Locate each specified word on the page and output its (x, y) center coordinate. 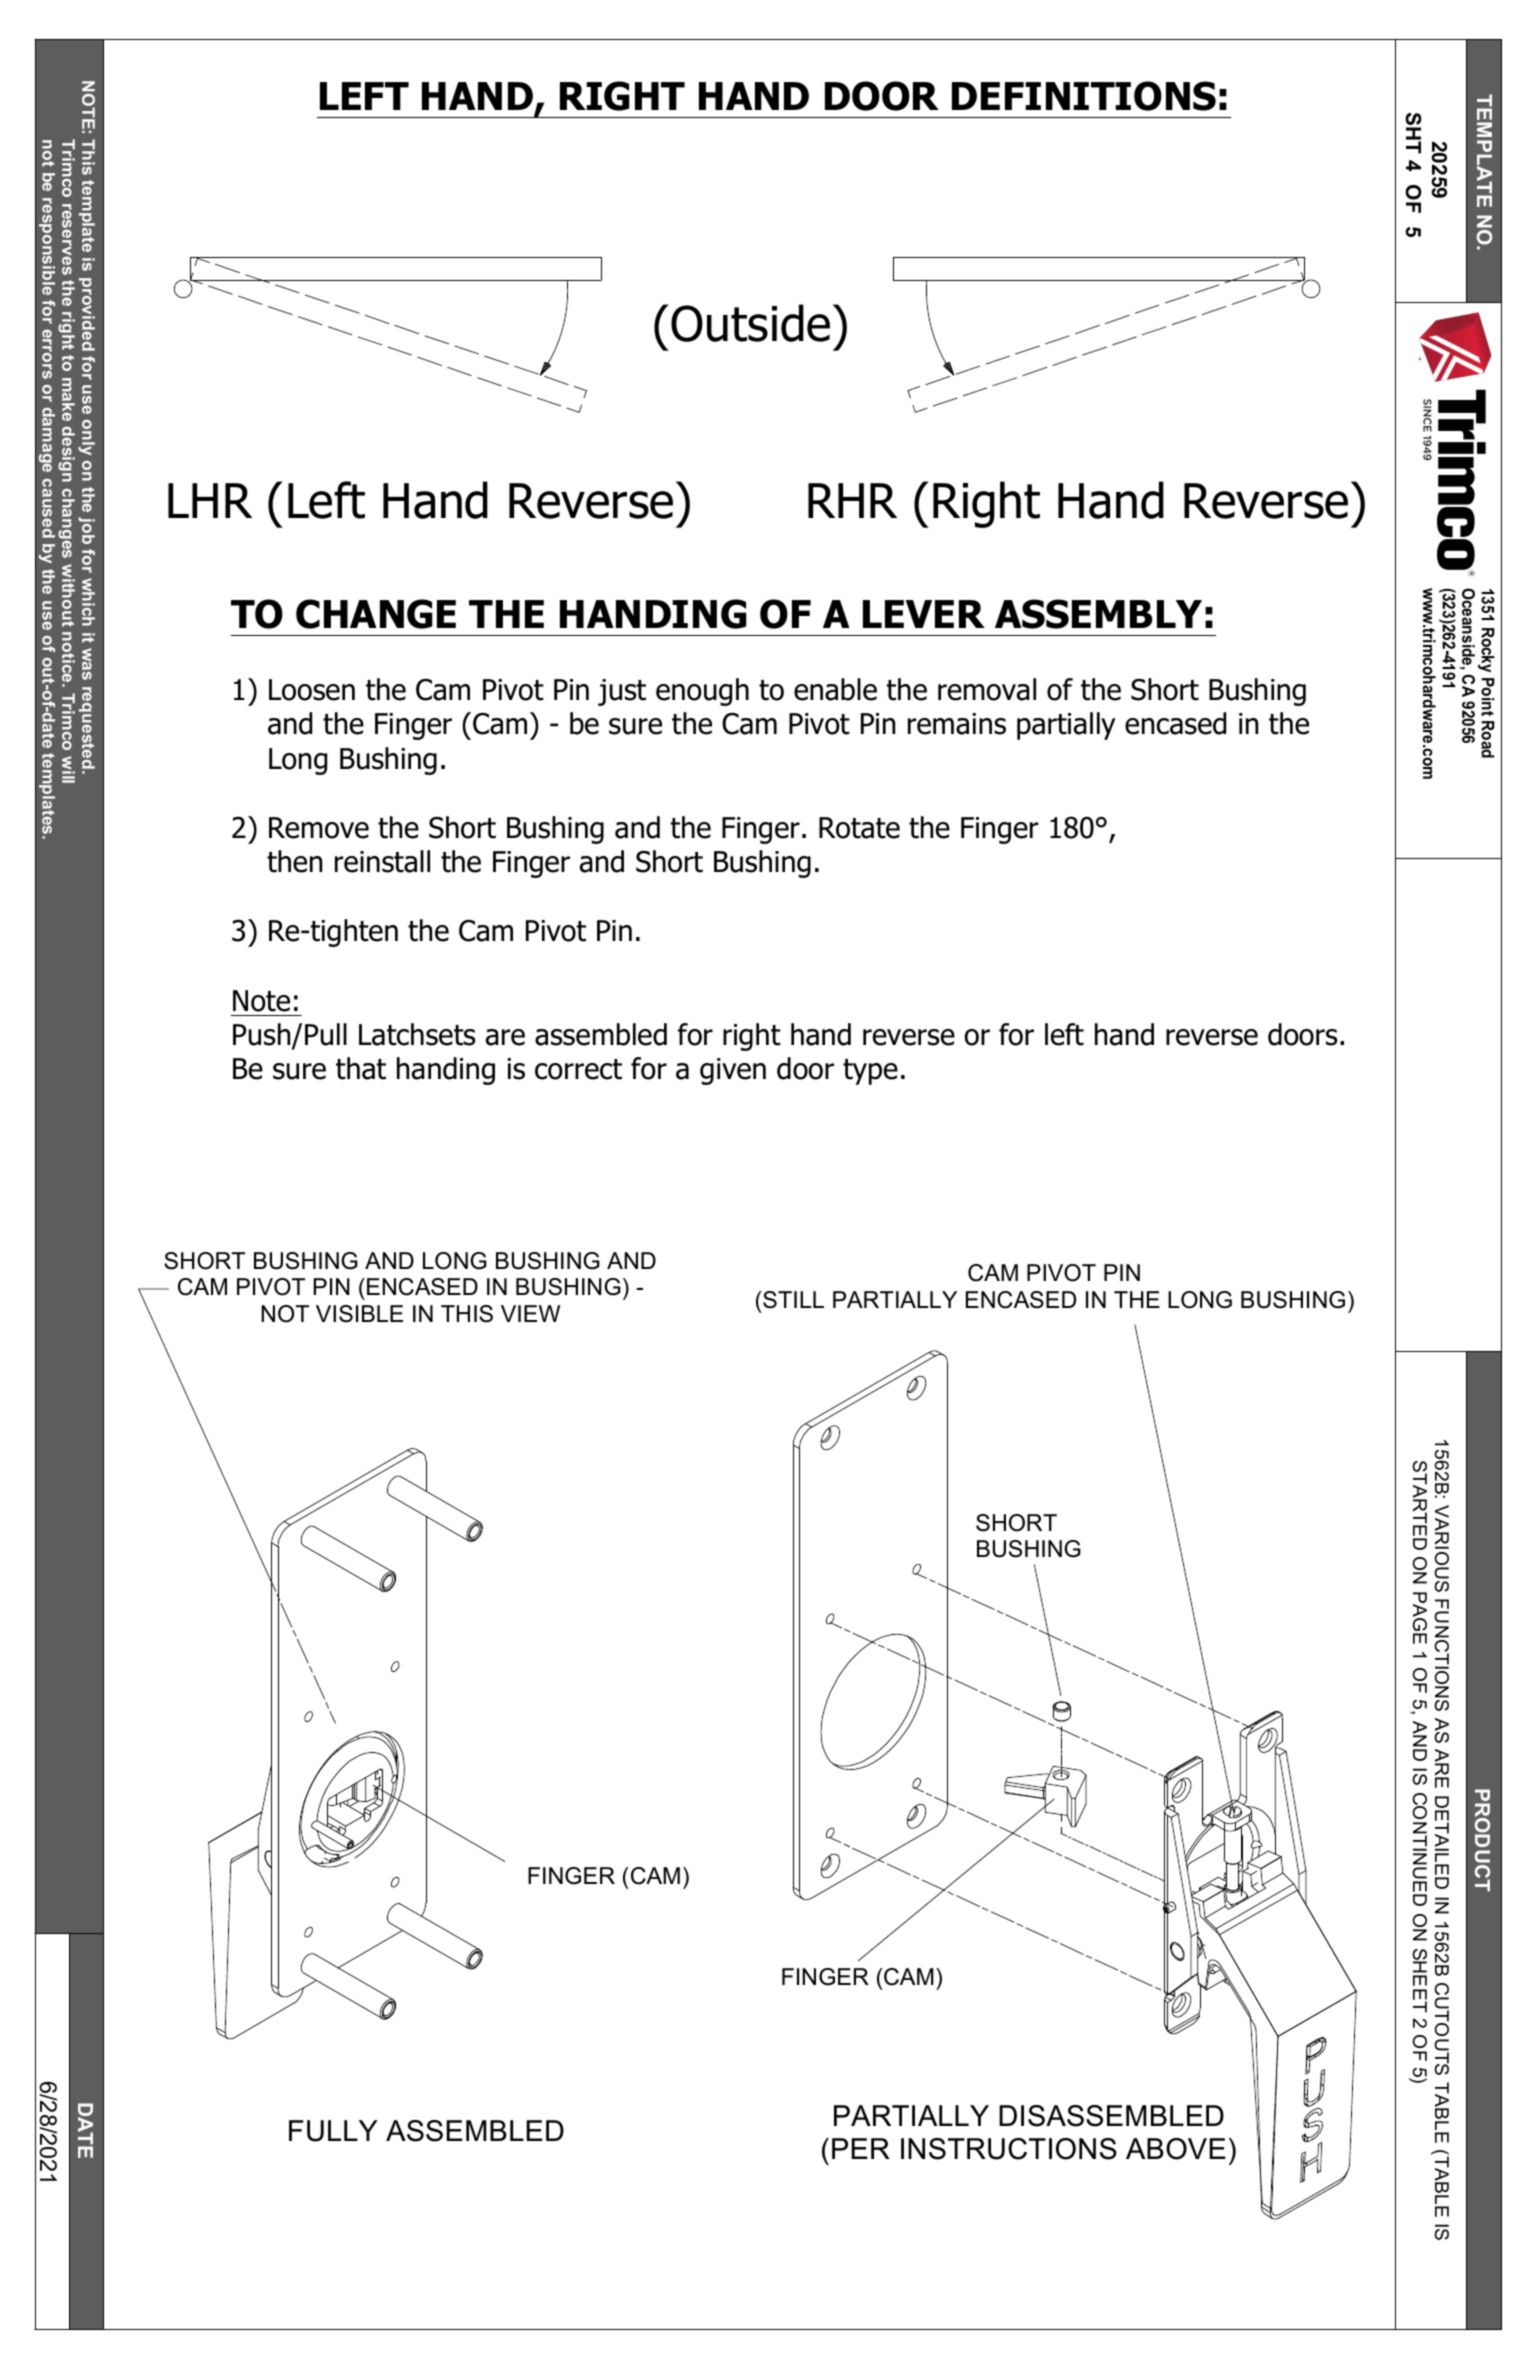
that (361, 1068)
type (870, 1072)
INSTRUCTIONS (1009, 2149)
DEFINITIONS (1084, 96)
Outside (750, 323)
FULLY (333, 2131)
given (733, 1071)
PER (861, 2148)
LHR (210, 500)
